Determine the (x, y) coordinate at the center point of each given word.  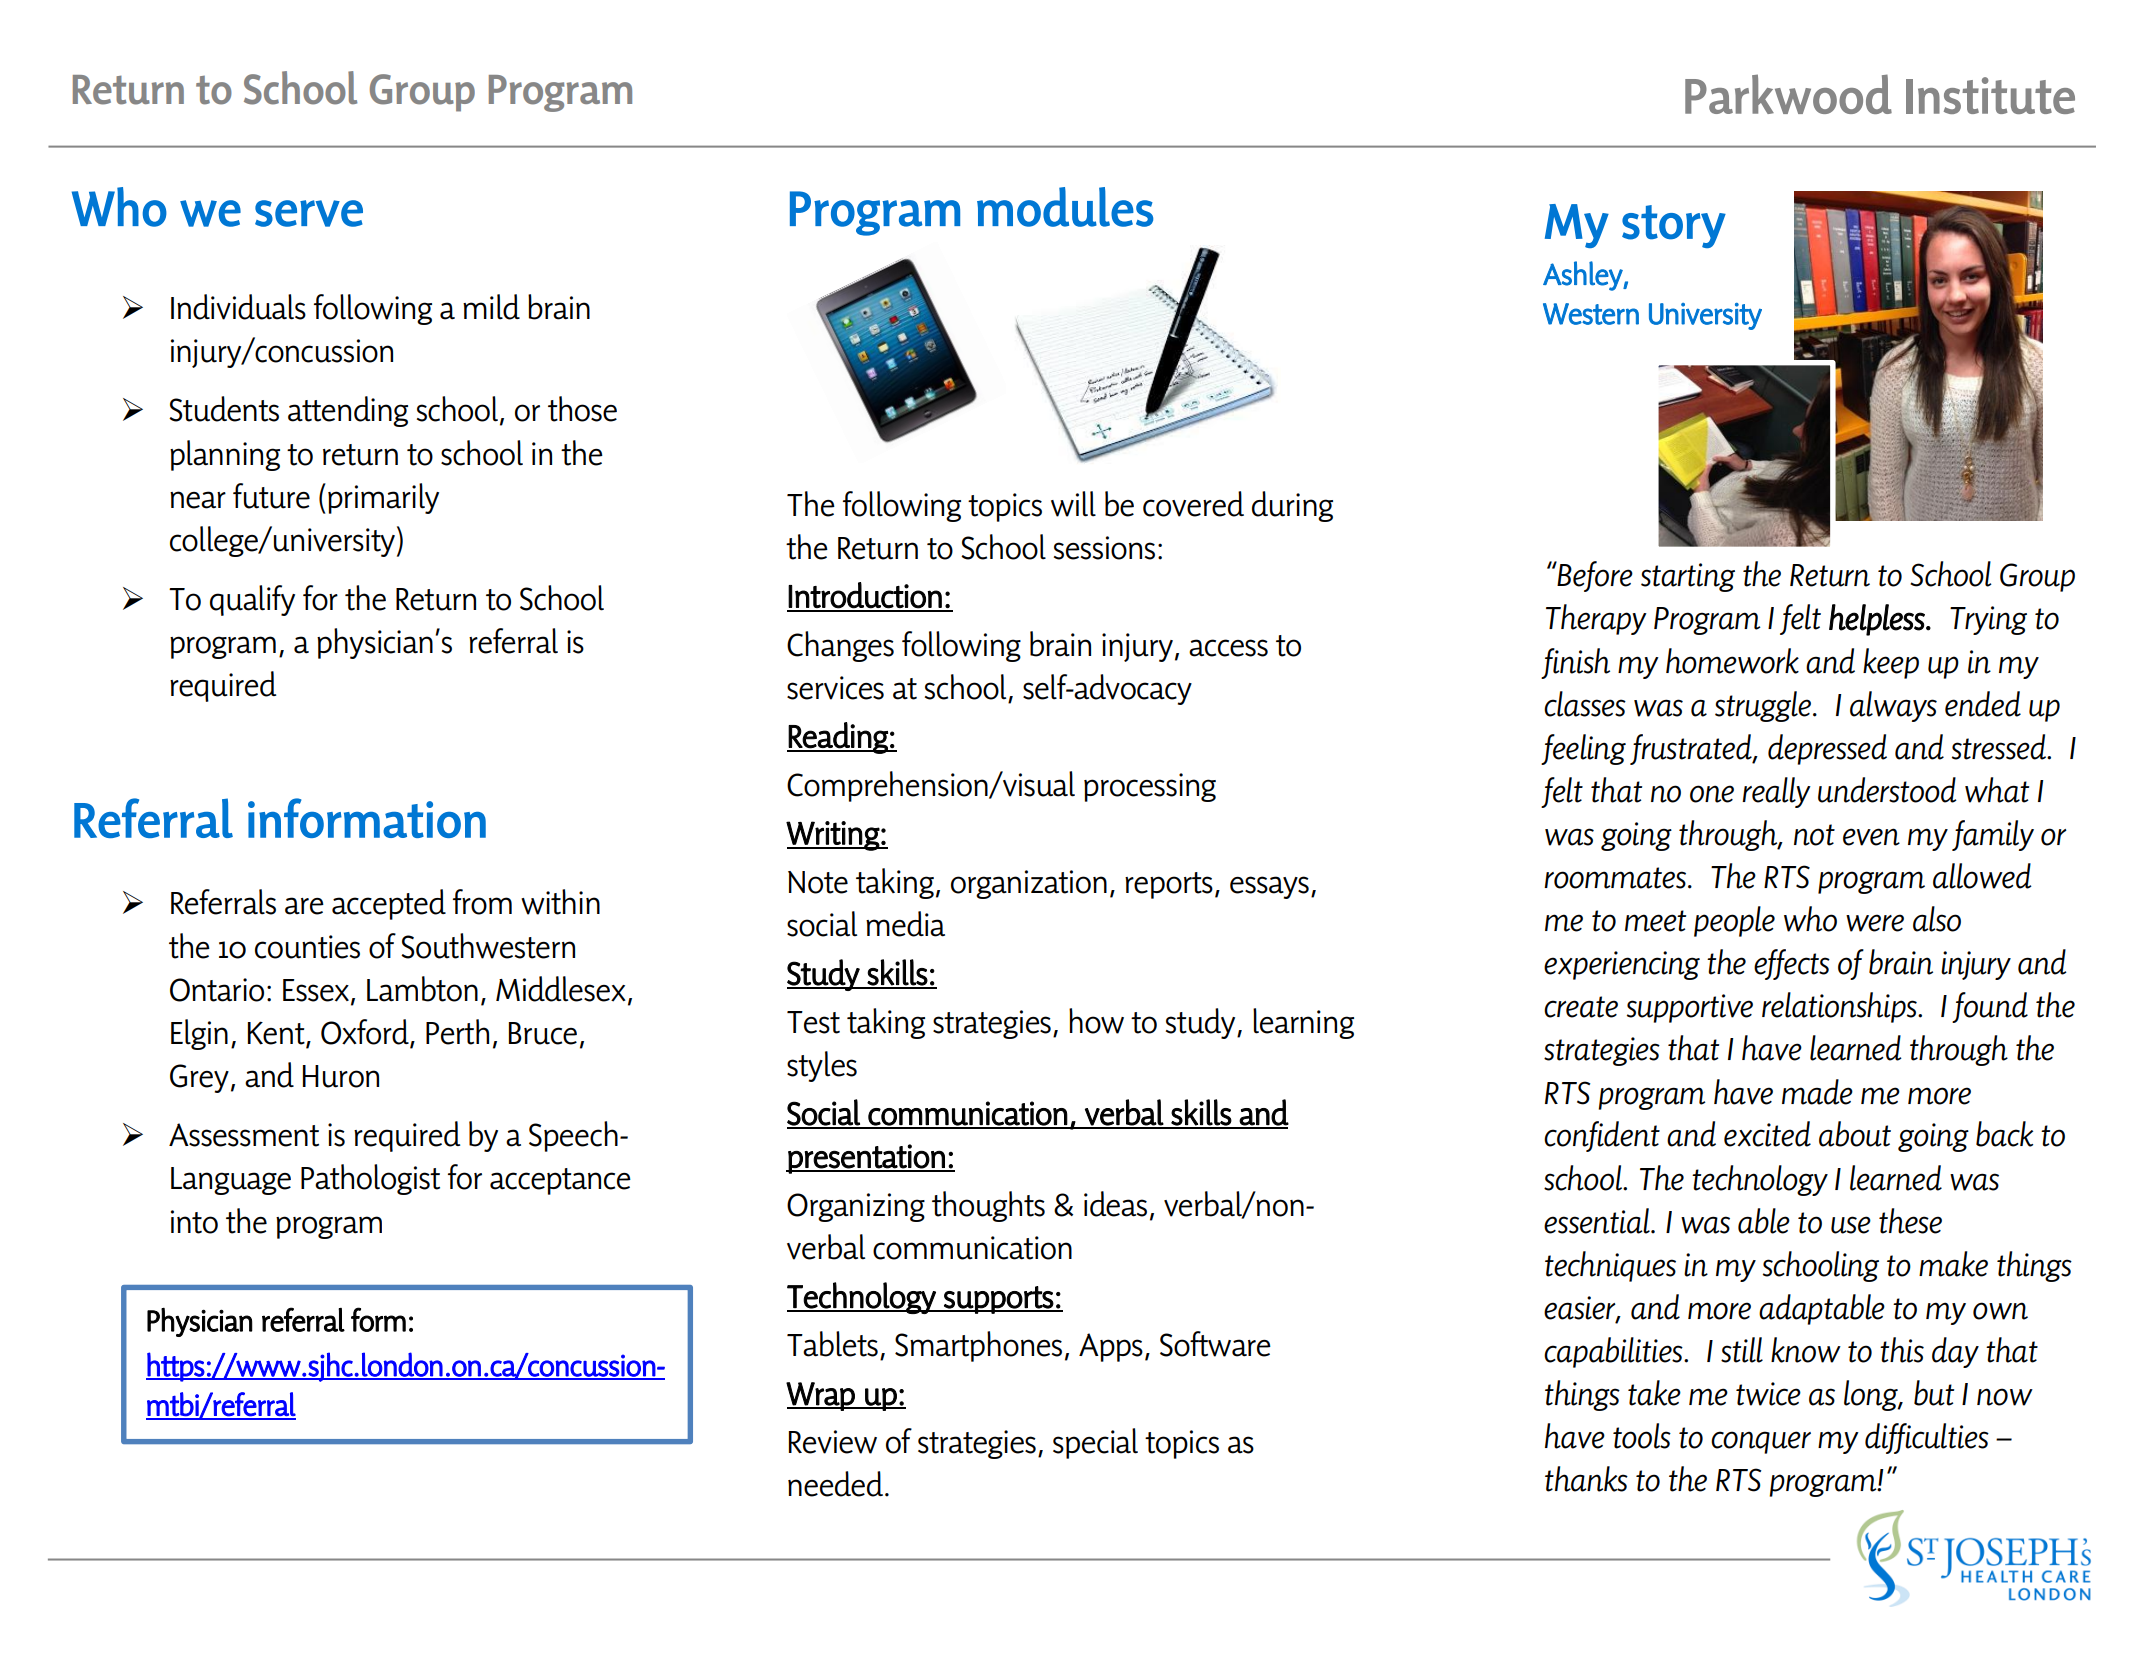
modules (1065, 207)
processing (1150, 787)
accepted (389, 904)
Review (833, 1442)
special (1095, 1443)
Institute (1990, 95)
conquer (1761, 1442)
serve (309, 213)
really (1776, 792)
